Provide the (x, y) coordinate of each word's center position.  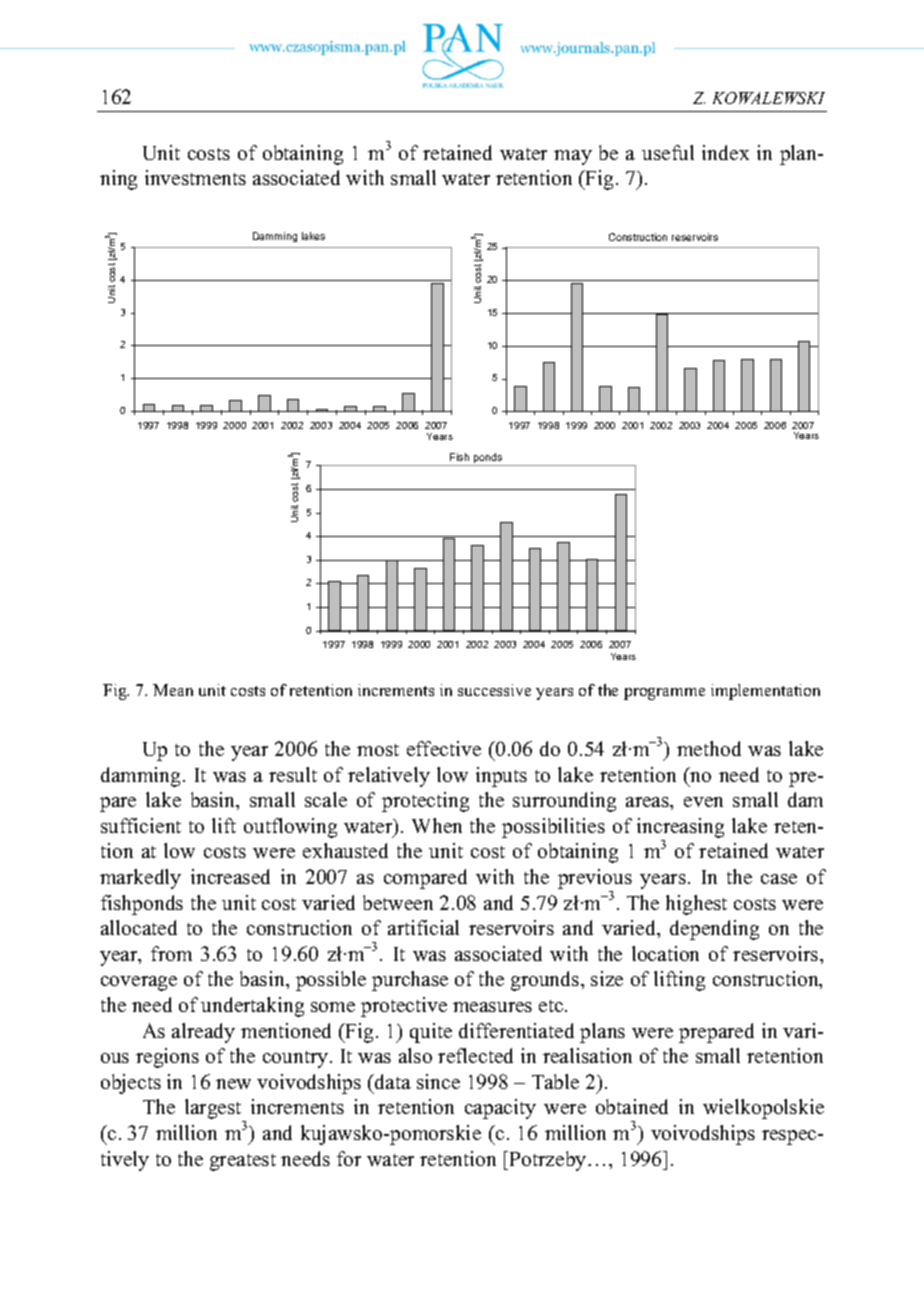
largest (214, 1110)
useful (668, 152)
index (725, 152)
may (573, 157)
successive (494, 690)
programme (664, 694)
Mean (173, 690)
